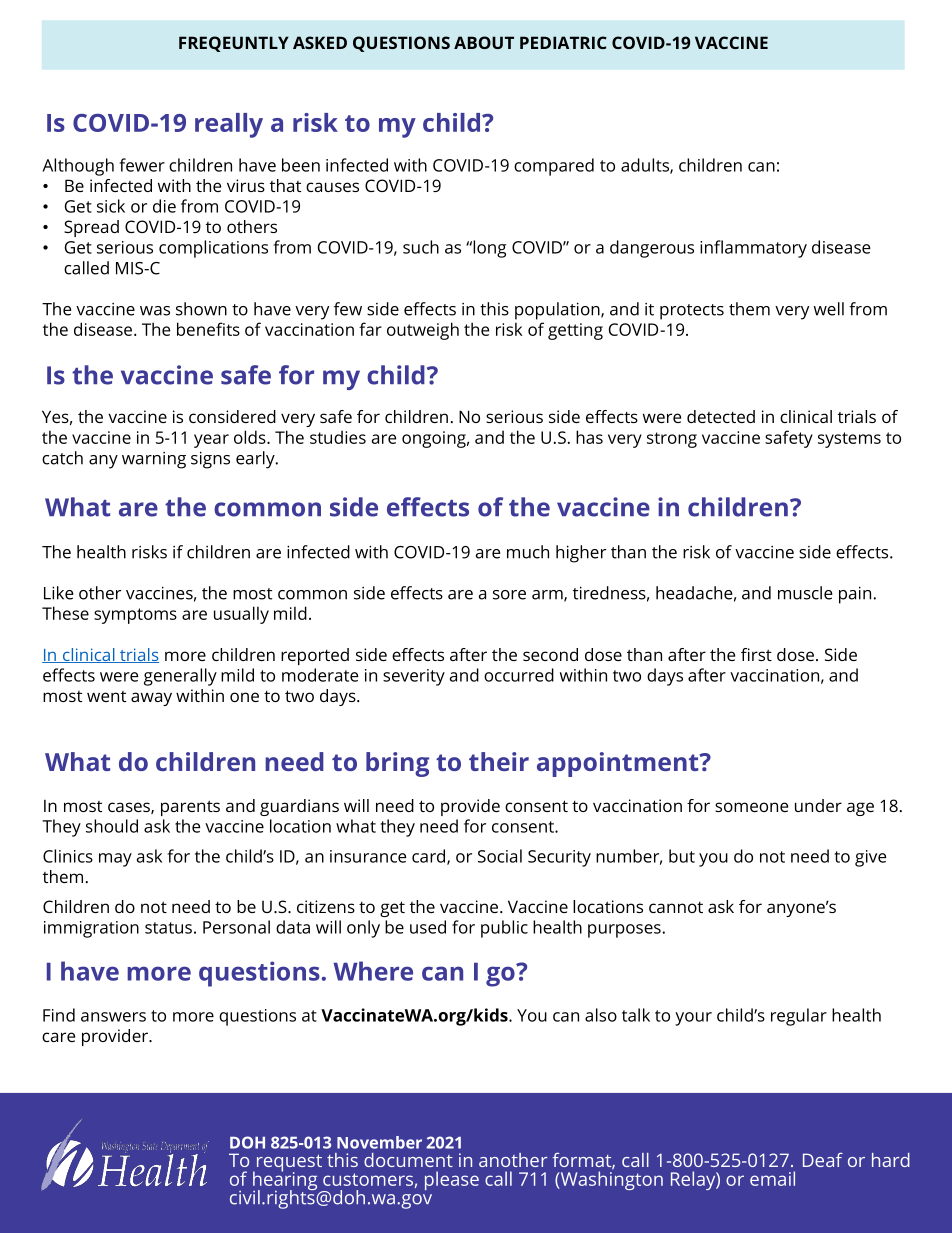 The image size is (952, 1233). I want to click on cases, so click(130, 808).
